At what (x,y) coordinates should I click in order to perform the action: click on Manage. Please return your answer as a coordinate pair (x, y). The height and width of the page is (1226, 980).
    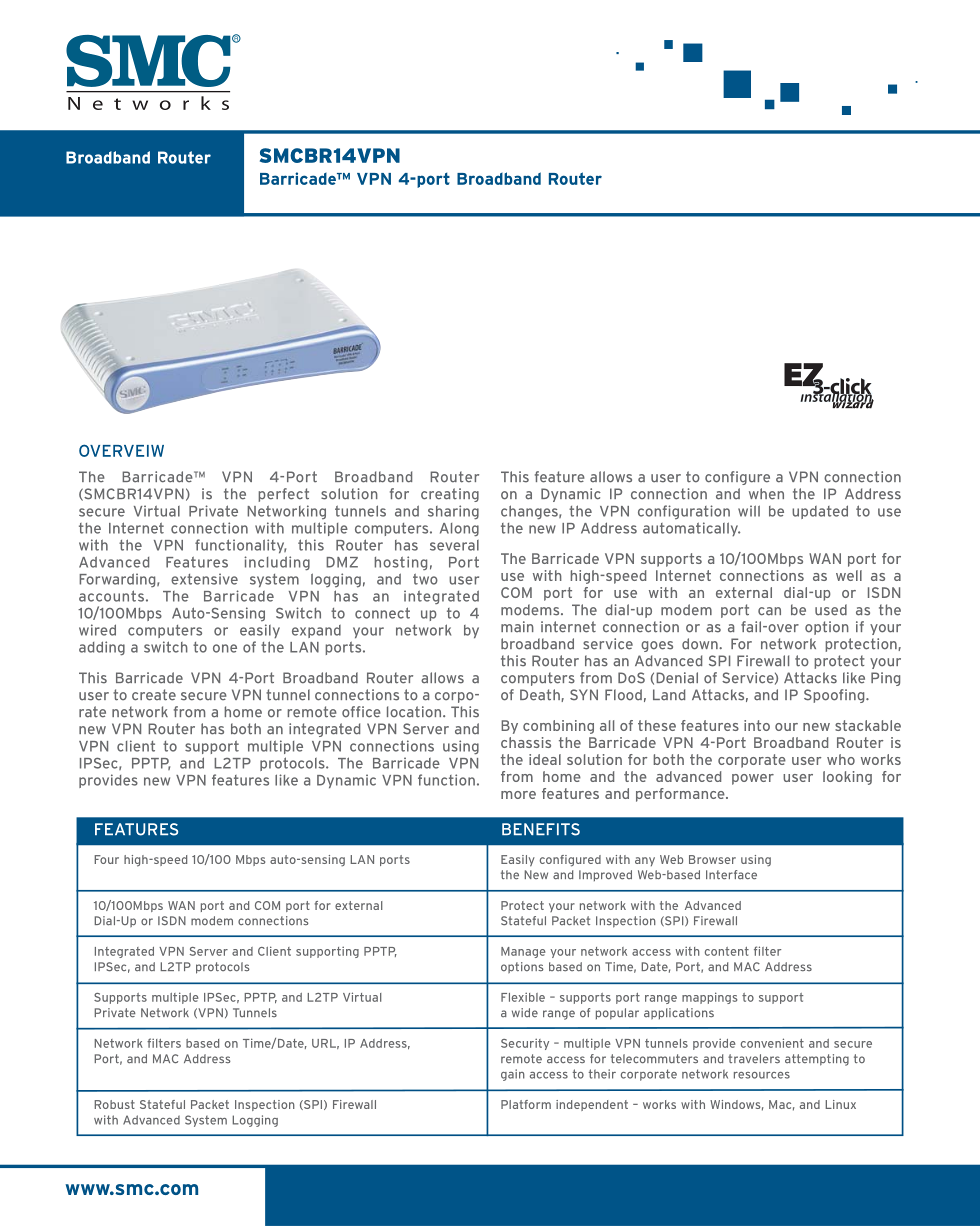
    Looking at the image, I should click on (523, 952).
